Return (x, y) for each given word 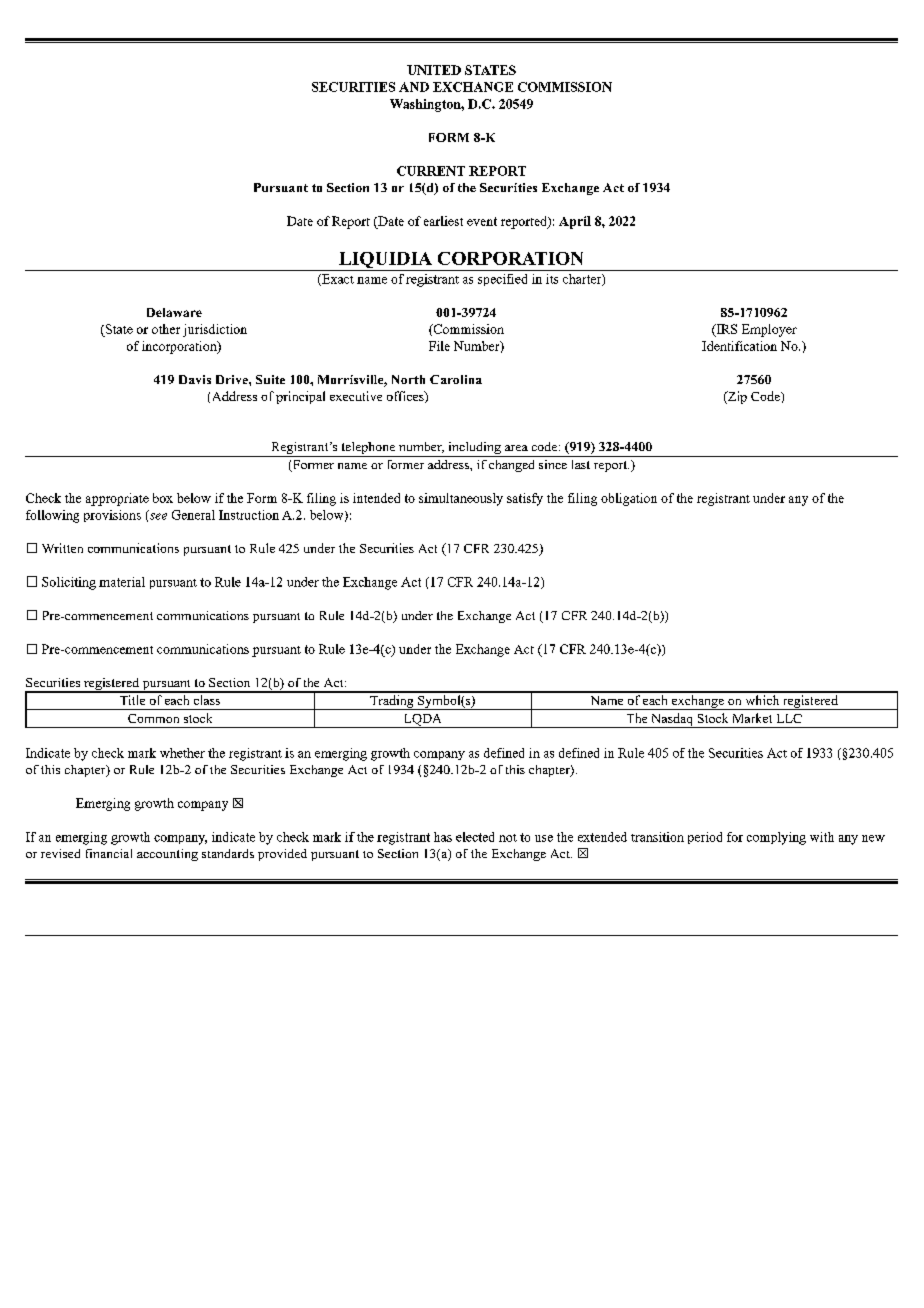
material (122, 582)
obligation (629, 499)
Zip (736, 397)
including (474, 449)
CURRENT (431, 171)
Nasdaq (672, 720)
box (163, 498)
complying (776, 838)
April (575, 222)
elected (475, 837)
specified (502, 280)
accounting (167, 855)
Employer (769, 330)
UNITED (434, 70)
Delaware (174, 312)
